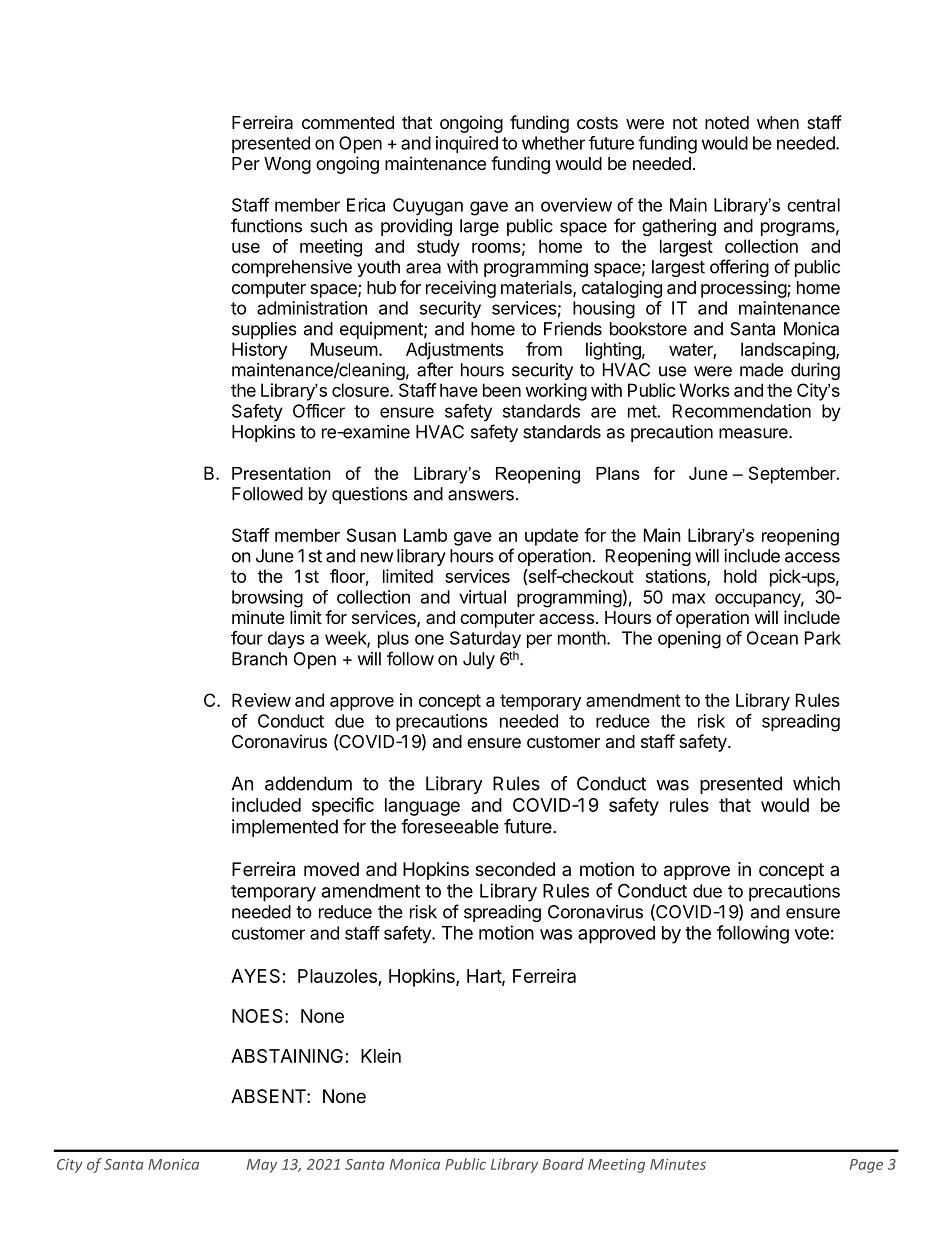  Describe the element at coordinates (553, 143) in the screenshot. I see `whether` at that location.
